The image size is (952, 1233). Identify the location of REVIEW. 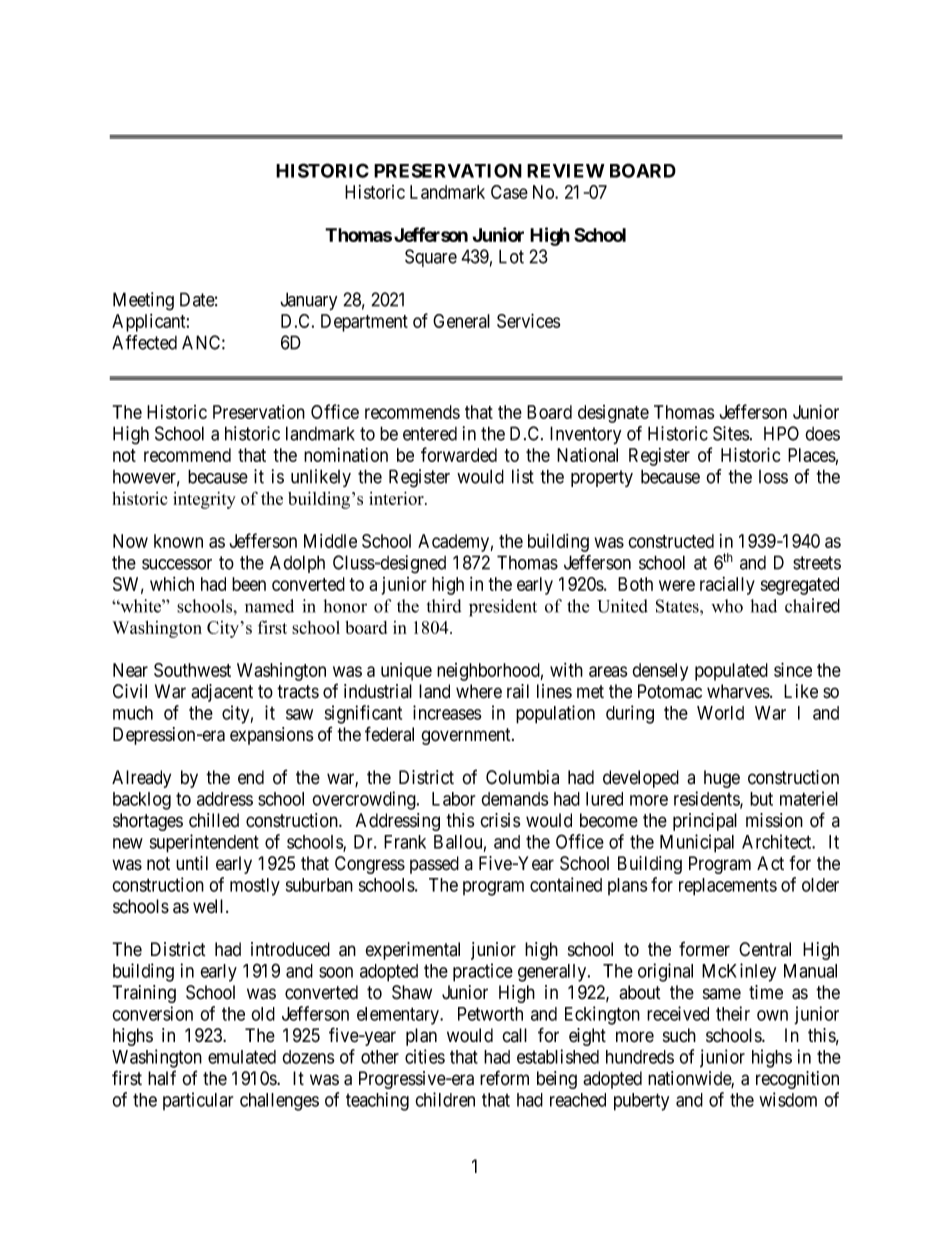
(566, 171).
